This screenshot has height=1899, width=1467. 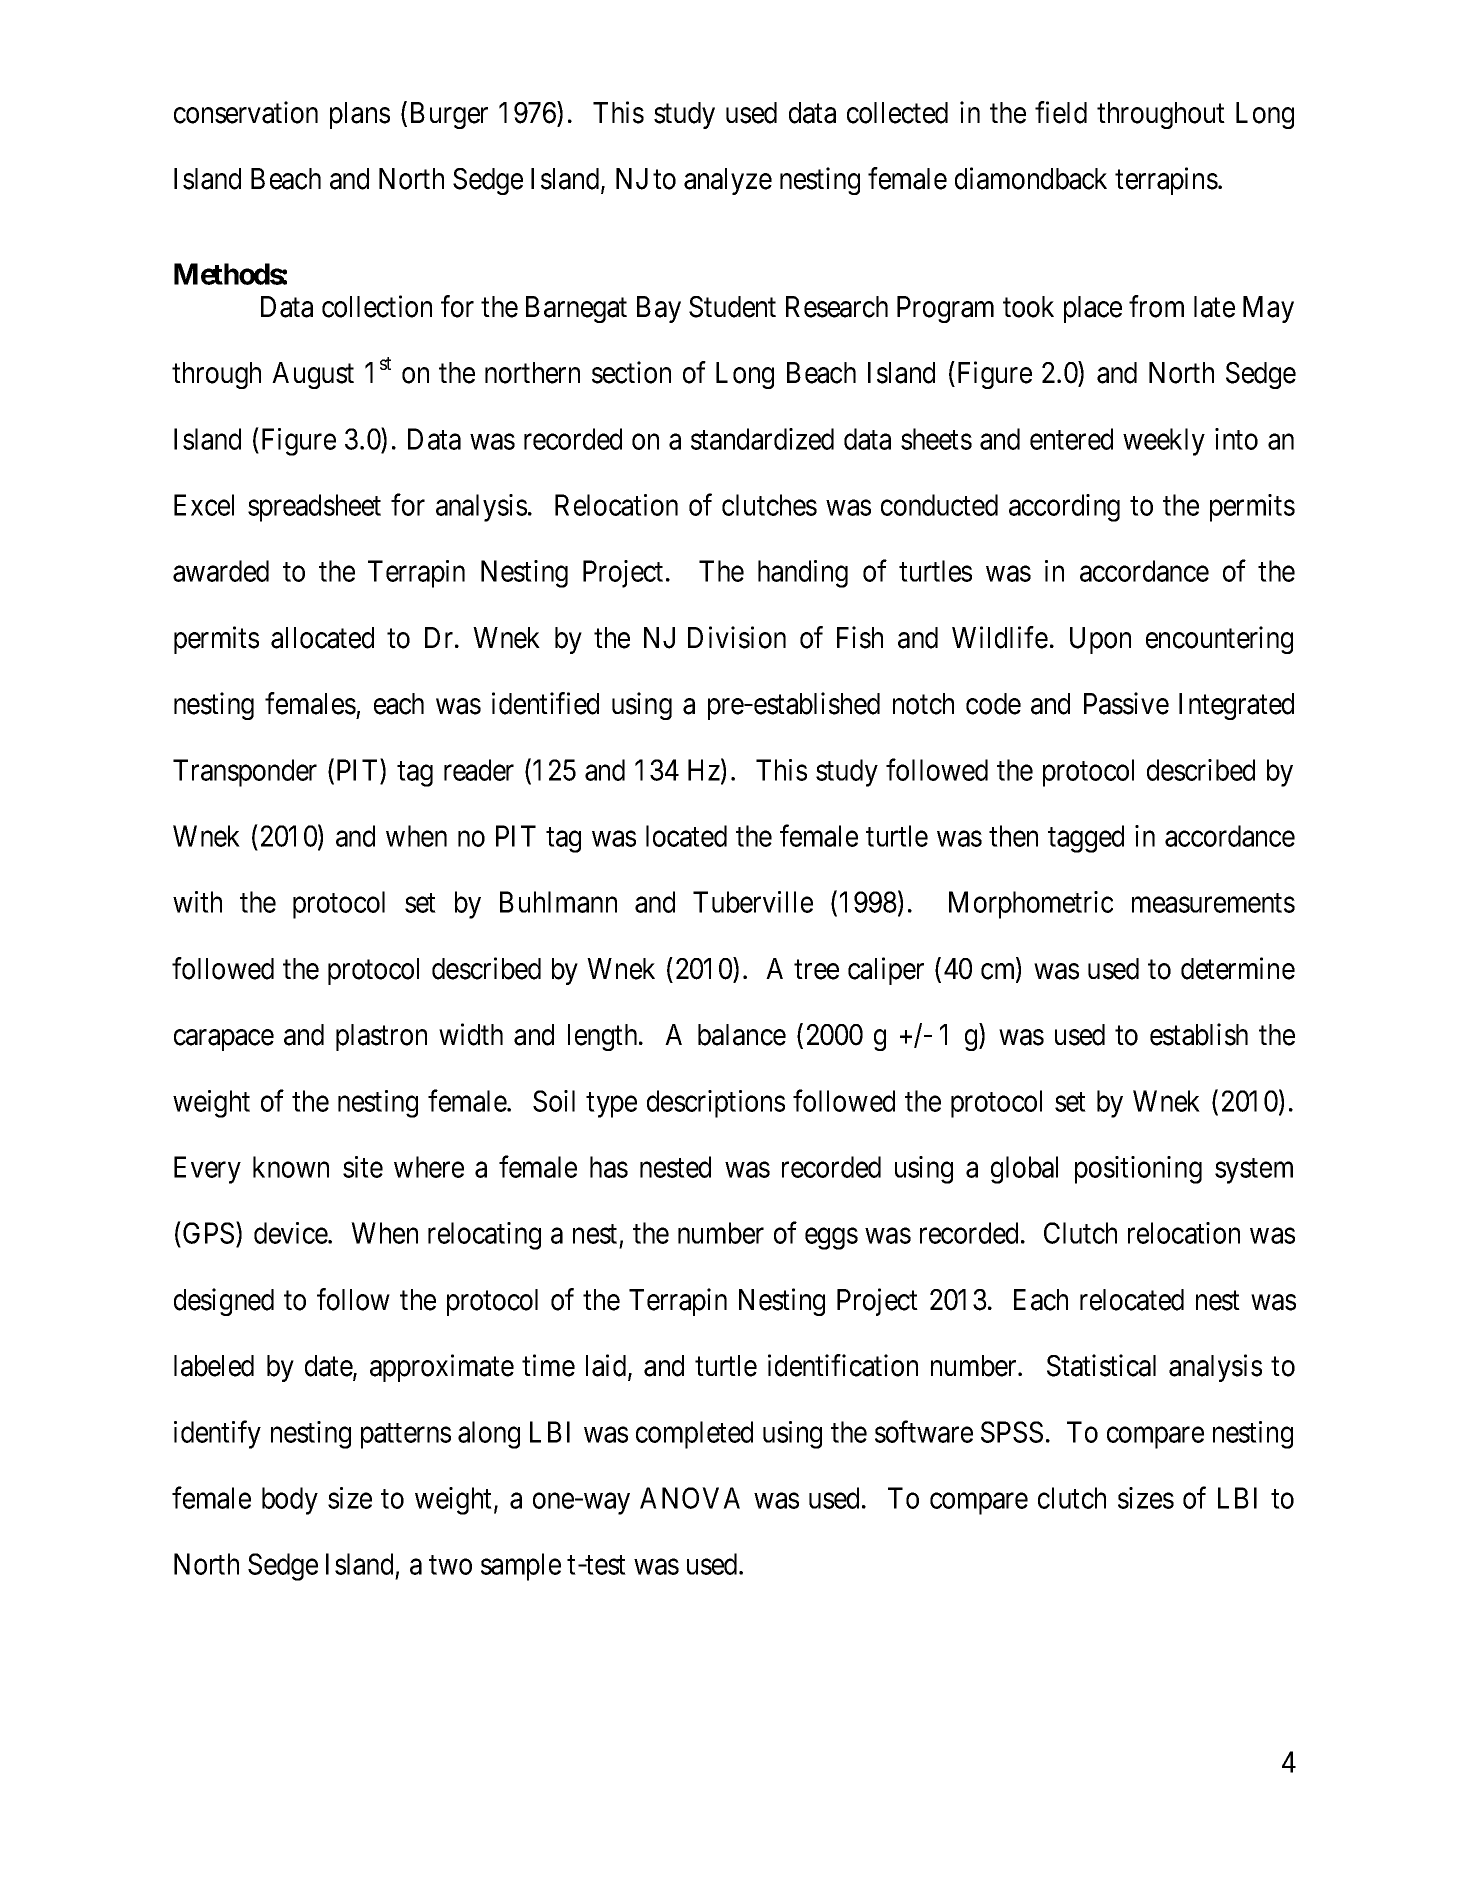 I want to click on positioning, so click(x=1138, y=1170).
